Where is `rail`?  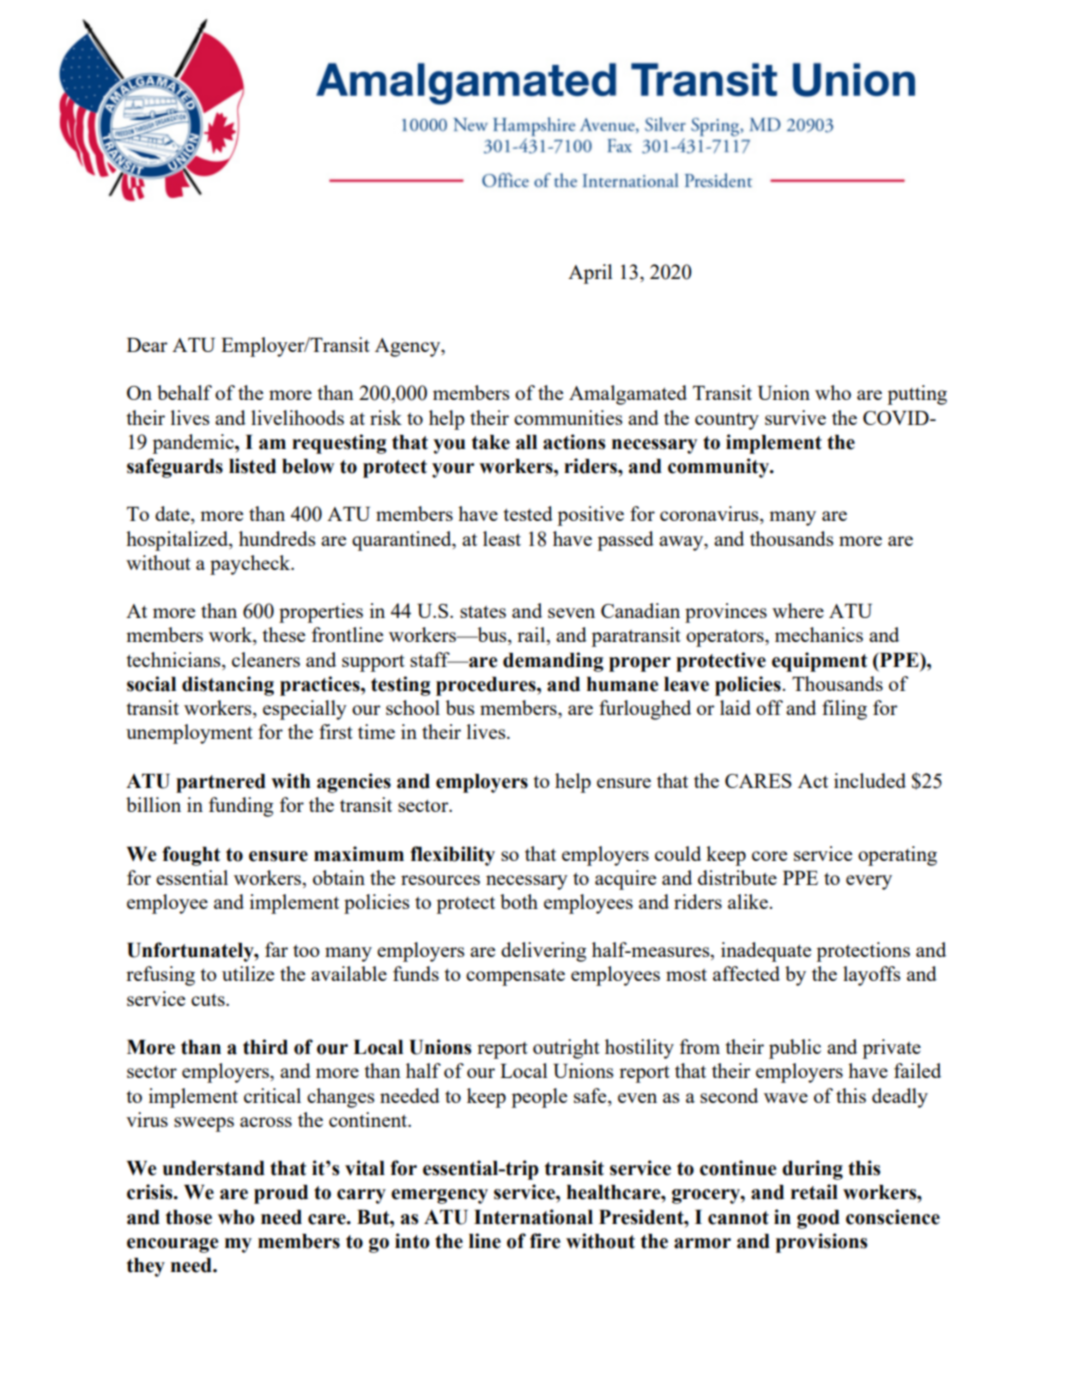 rail is located at coordinates (532, 636).
